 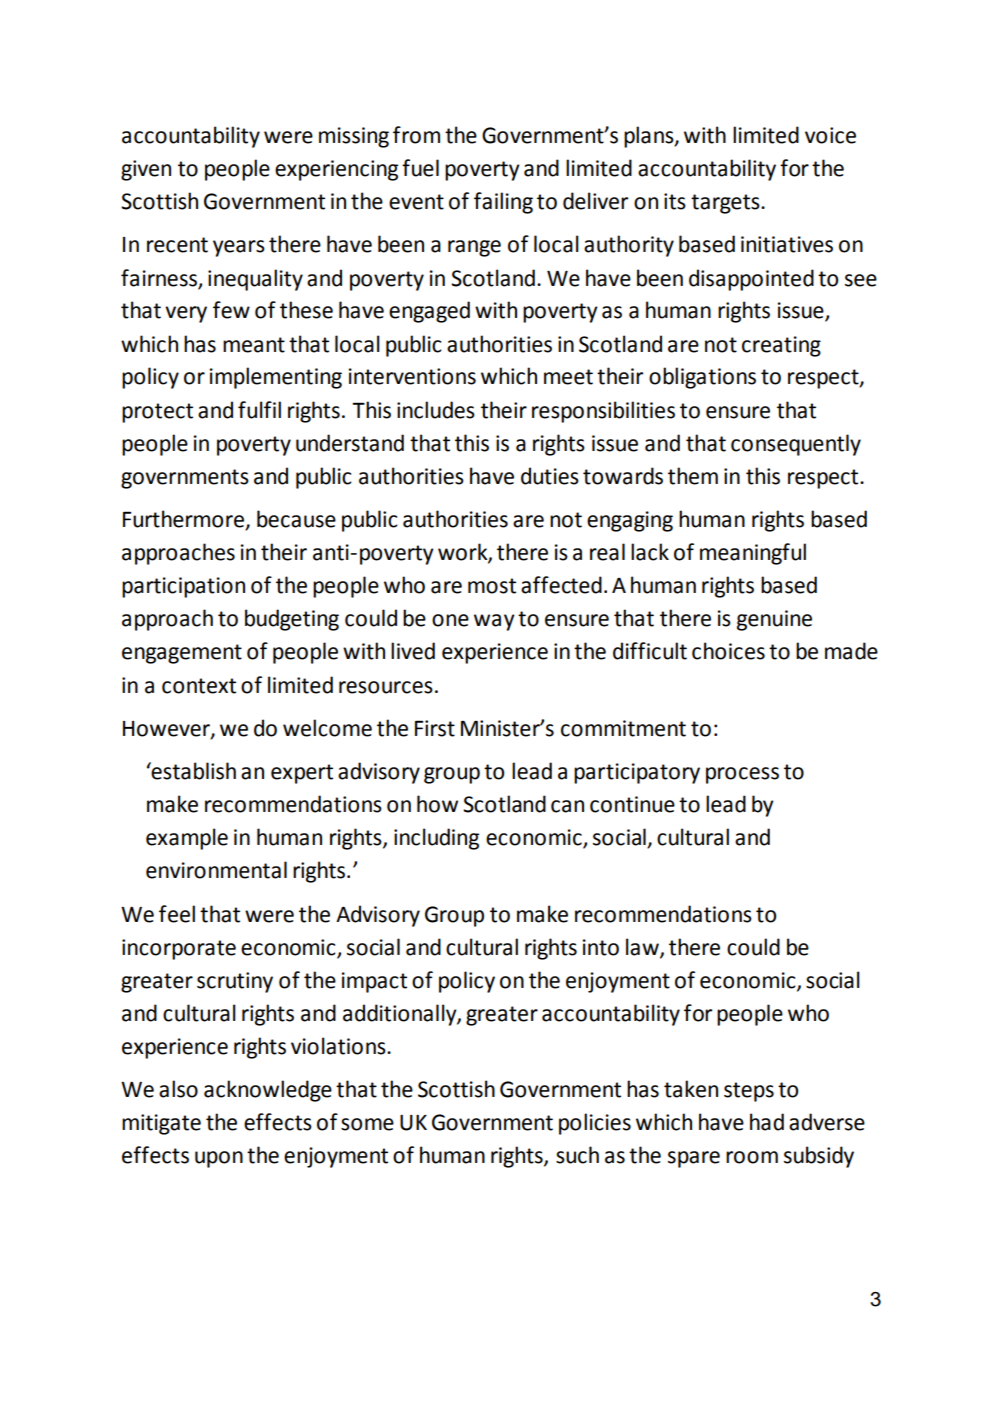 I want to click on such, so click(x=577, y=1155).
